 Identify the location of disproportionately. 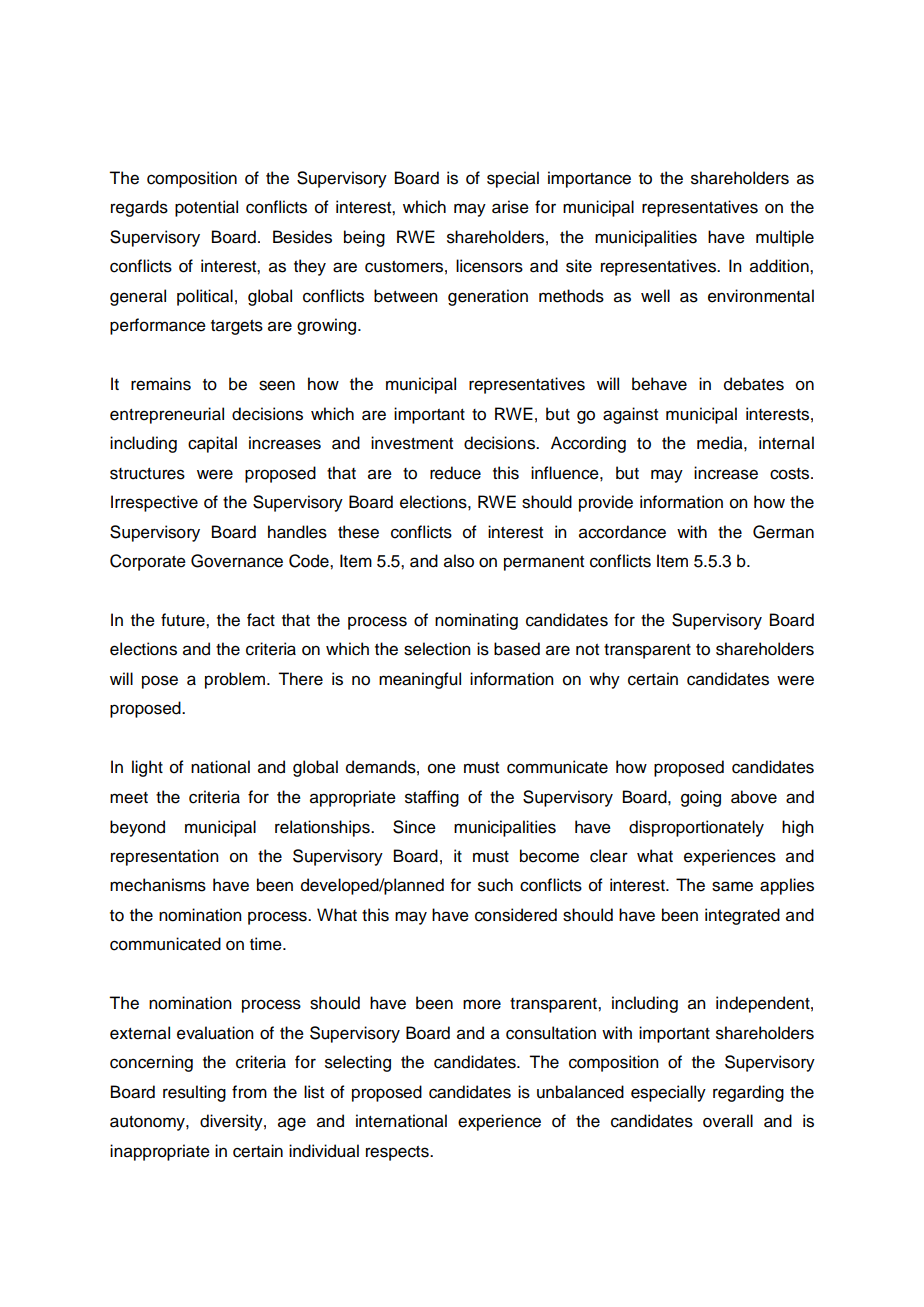
(696, 828).
